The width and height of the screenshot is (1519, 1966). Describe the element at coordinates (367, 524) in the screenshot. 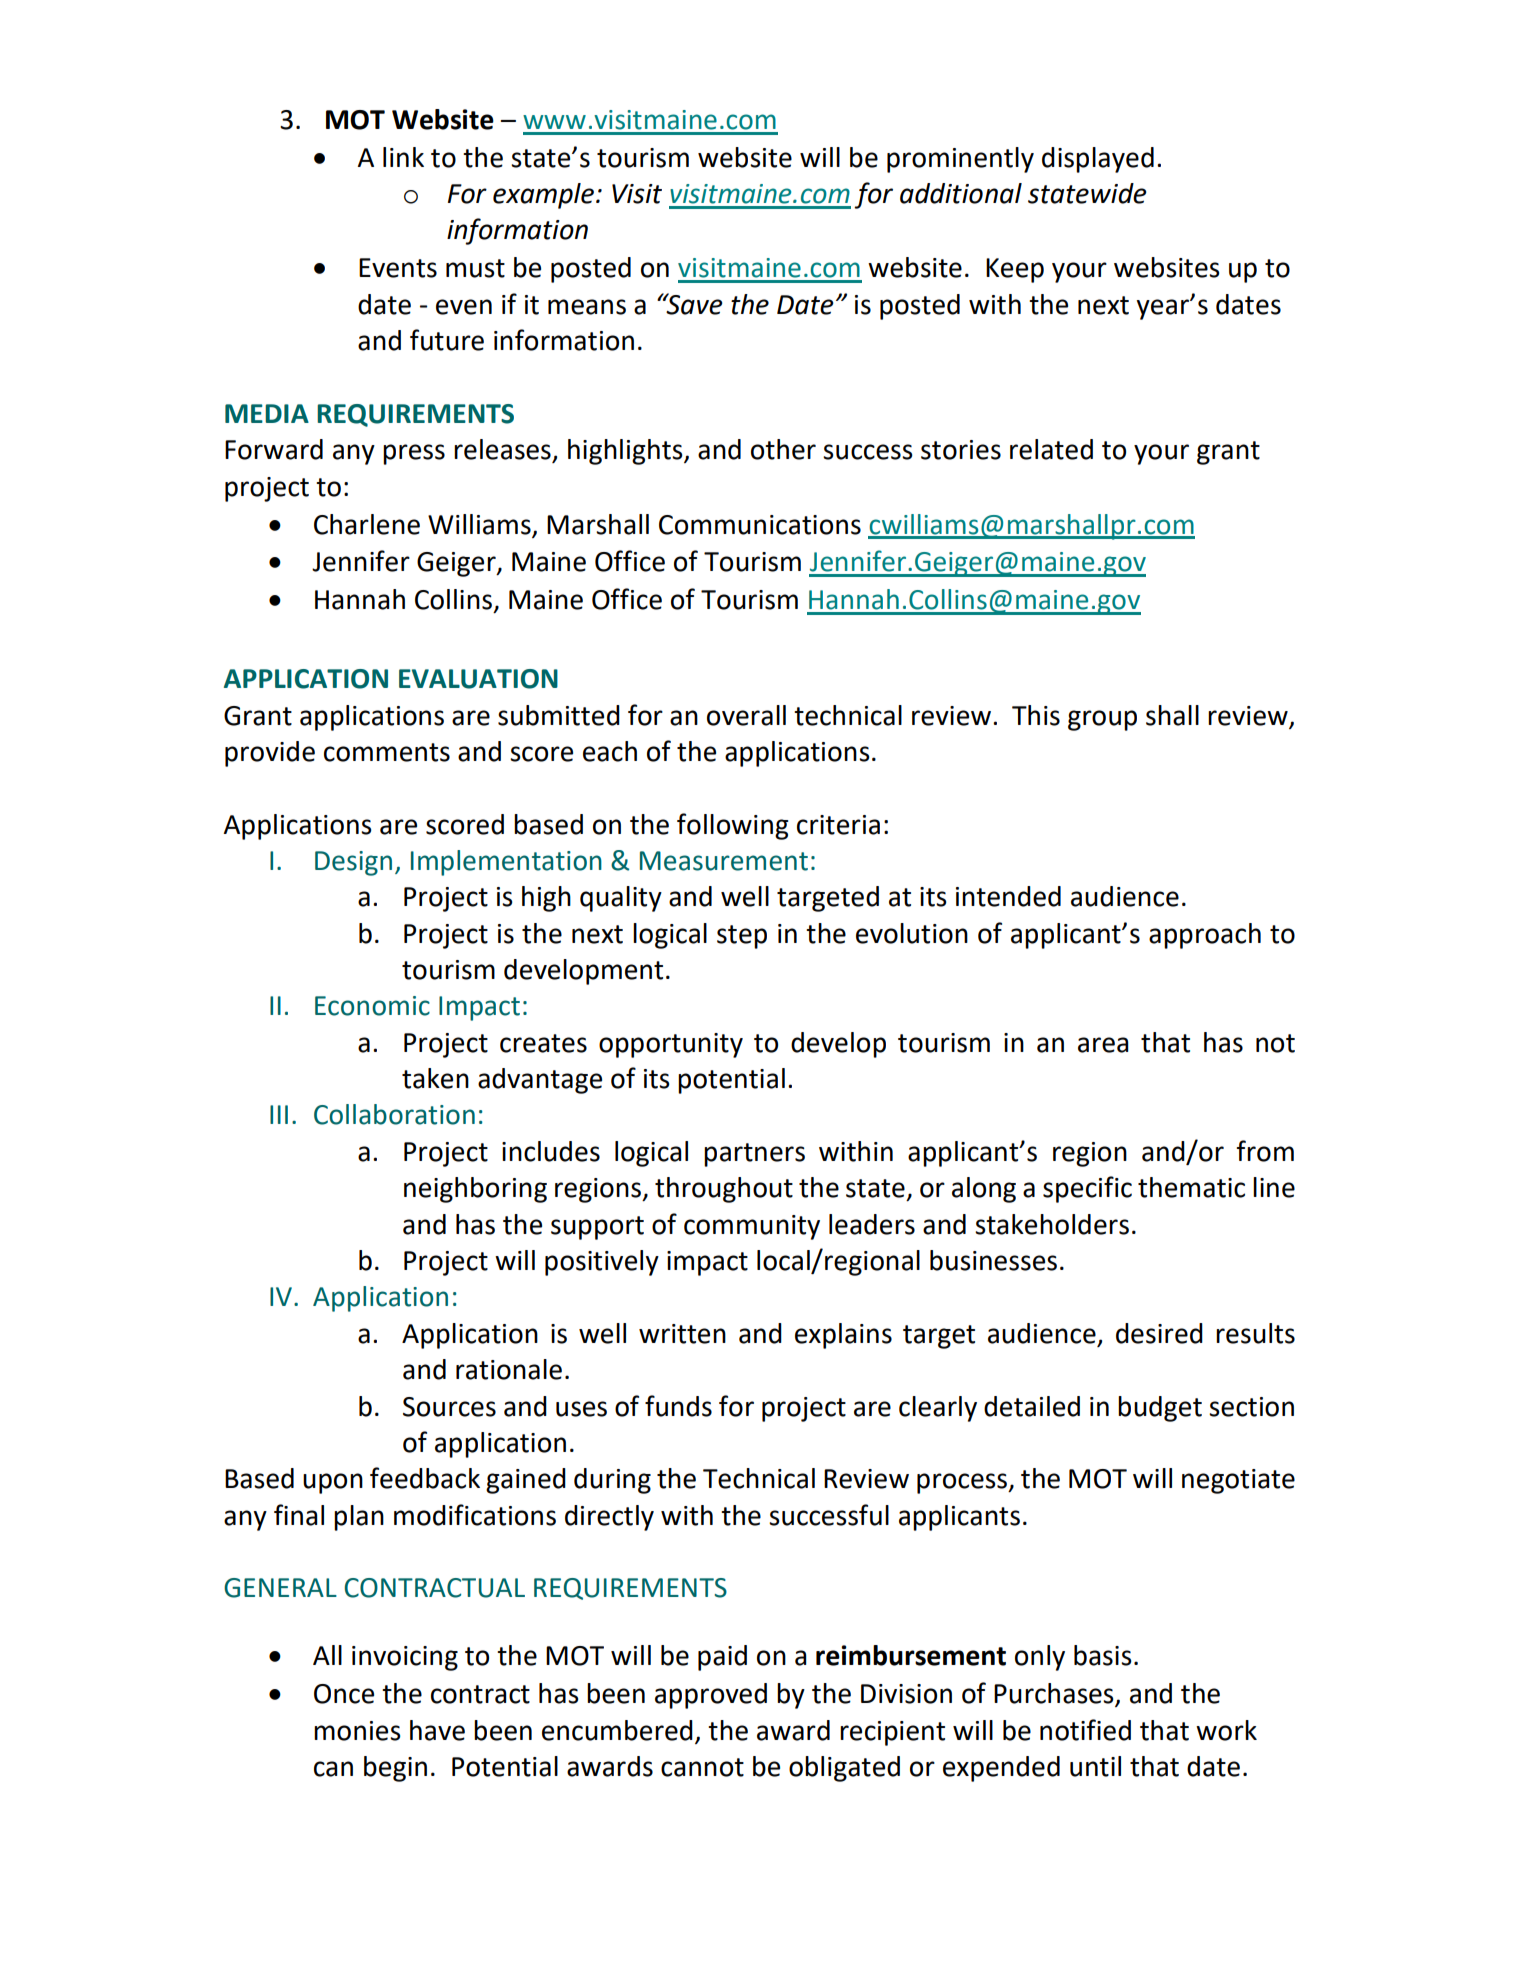

I see `Charlene` at that location.
